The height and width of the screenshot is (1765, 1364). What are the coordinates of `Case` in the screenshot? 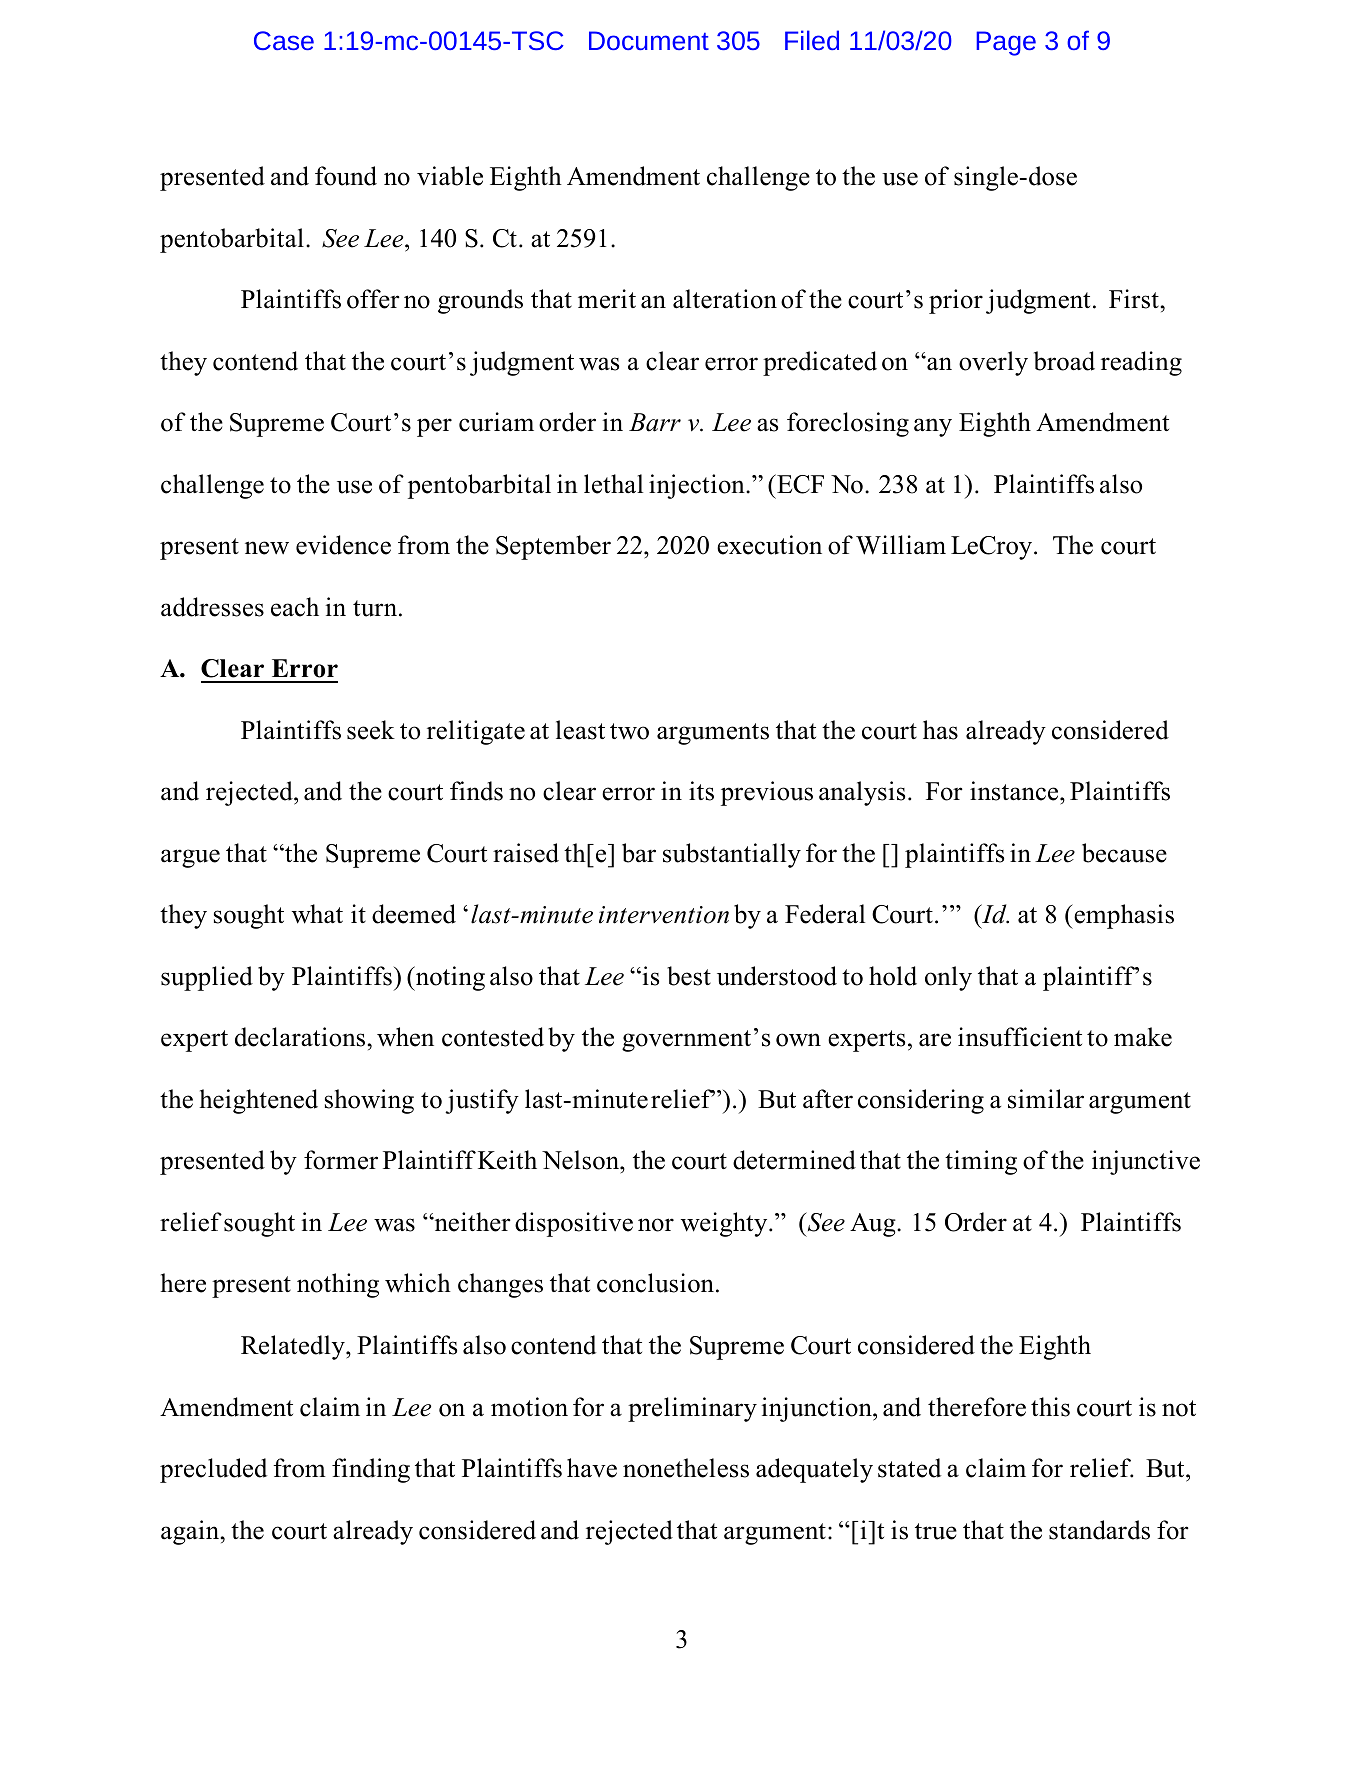 It's located at (284, 40).
